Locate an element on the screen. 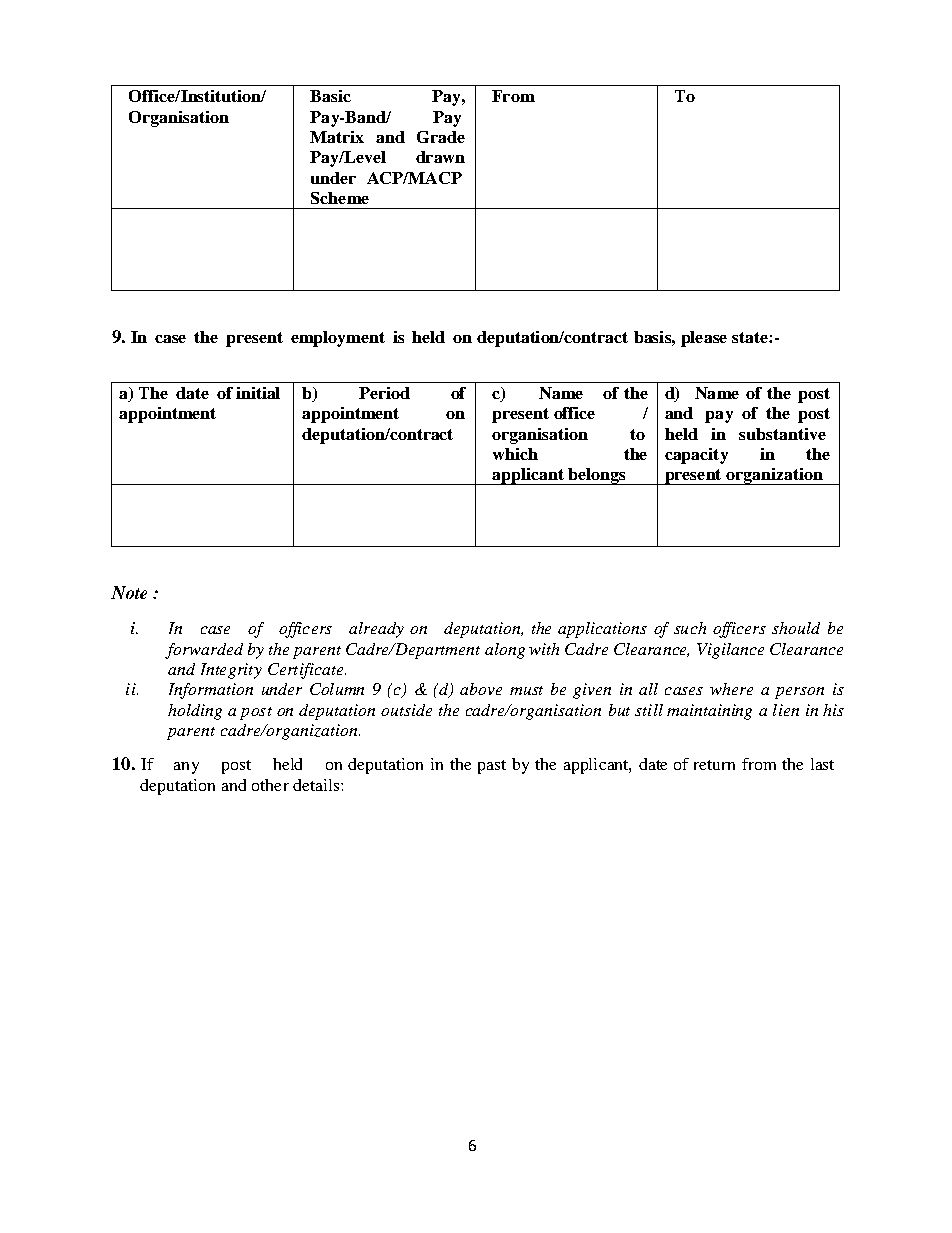  please is located at coordinates (704, 339).
